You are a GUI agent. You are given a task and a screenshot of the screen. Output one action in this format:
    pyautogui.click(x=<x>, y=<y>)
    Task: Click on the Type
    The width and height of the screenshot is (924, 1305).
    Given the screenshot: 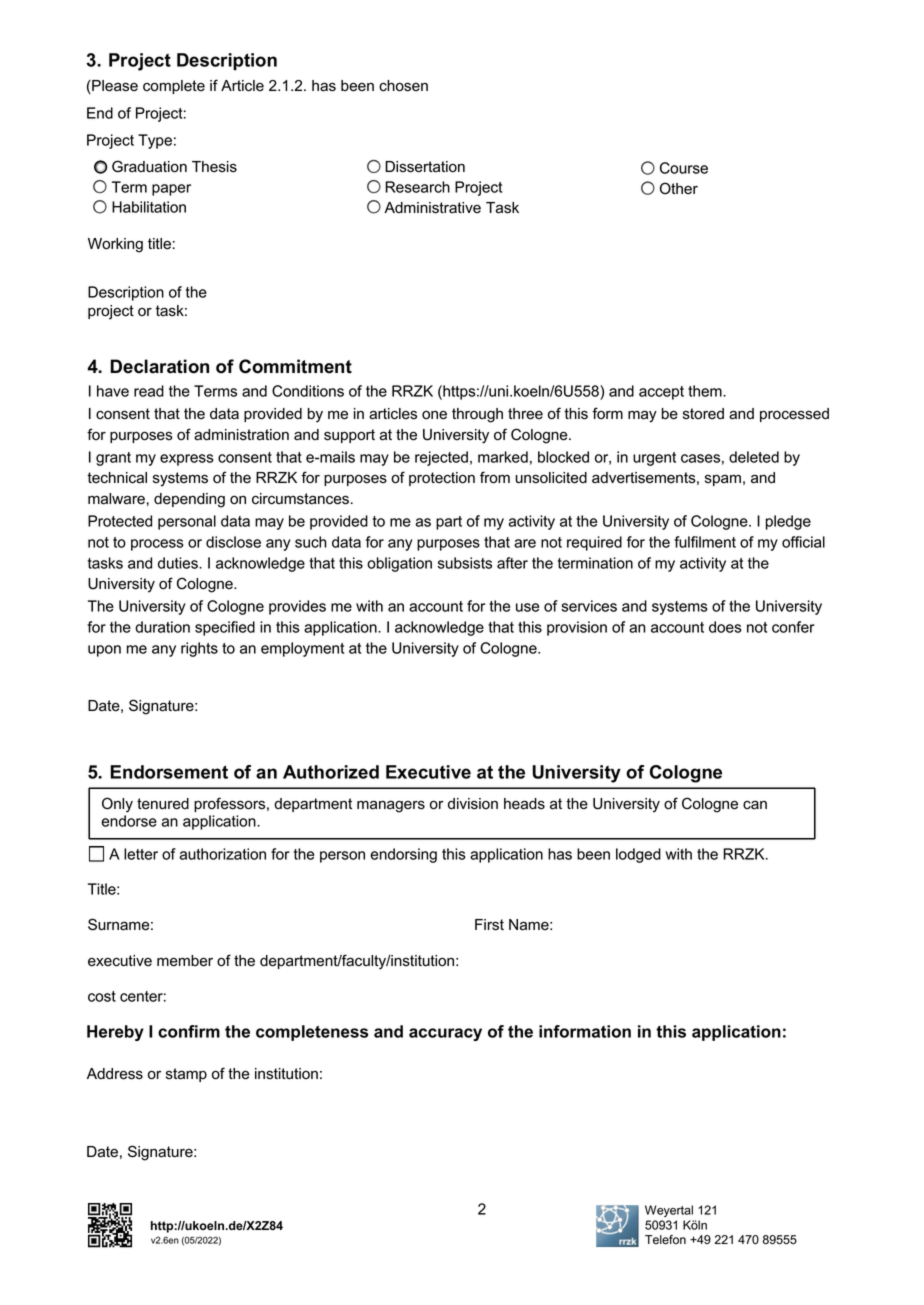 What is the action you would take?
    pyautogui.click(x=155, y=141)
